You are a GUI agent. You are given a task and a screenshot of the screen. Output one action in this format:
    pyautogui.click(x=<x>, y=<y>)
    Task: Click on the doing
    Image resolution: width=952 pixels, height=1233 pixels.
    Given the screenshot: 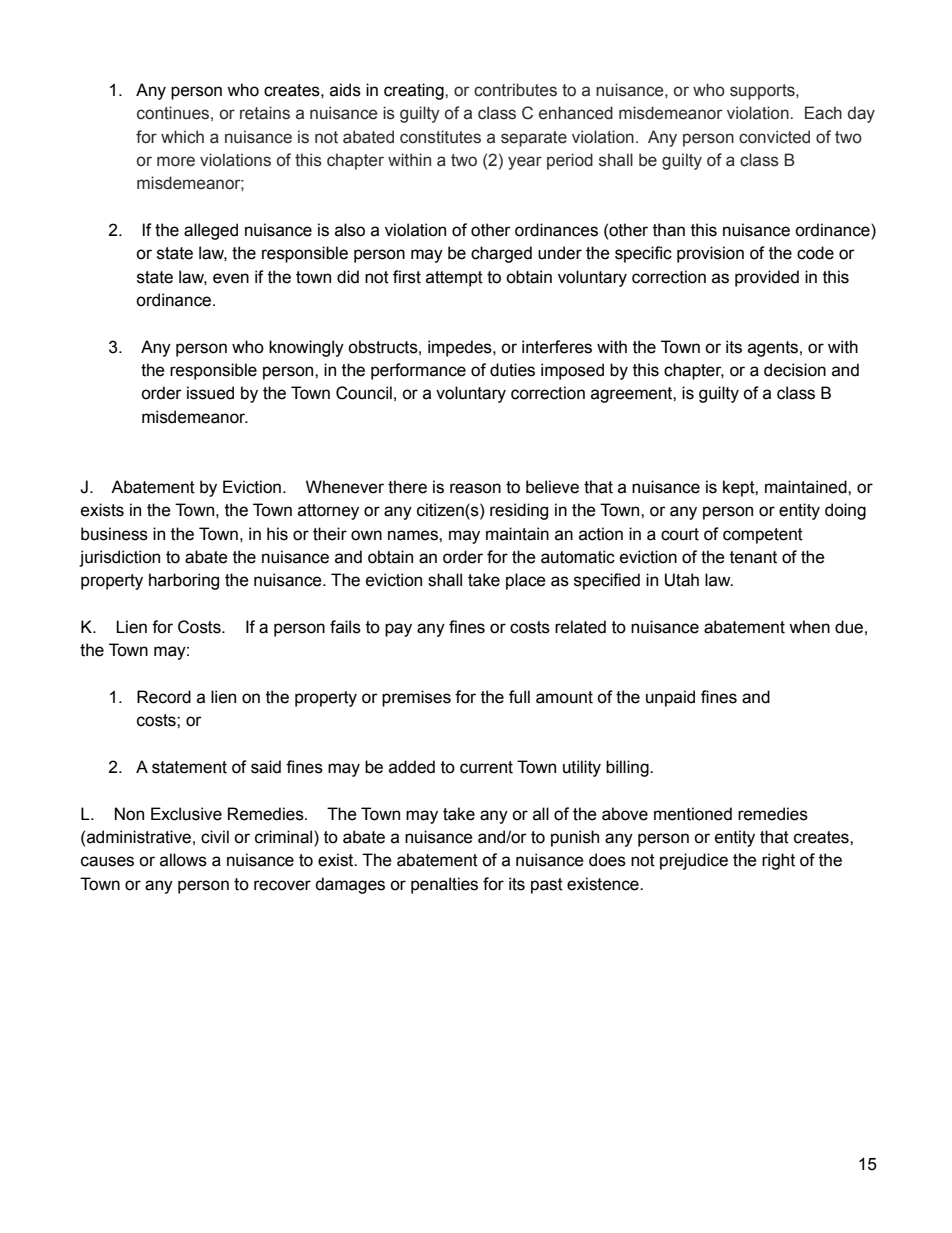 What is the action you would take?
    pyautogui.click(x=845, y=511)
